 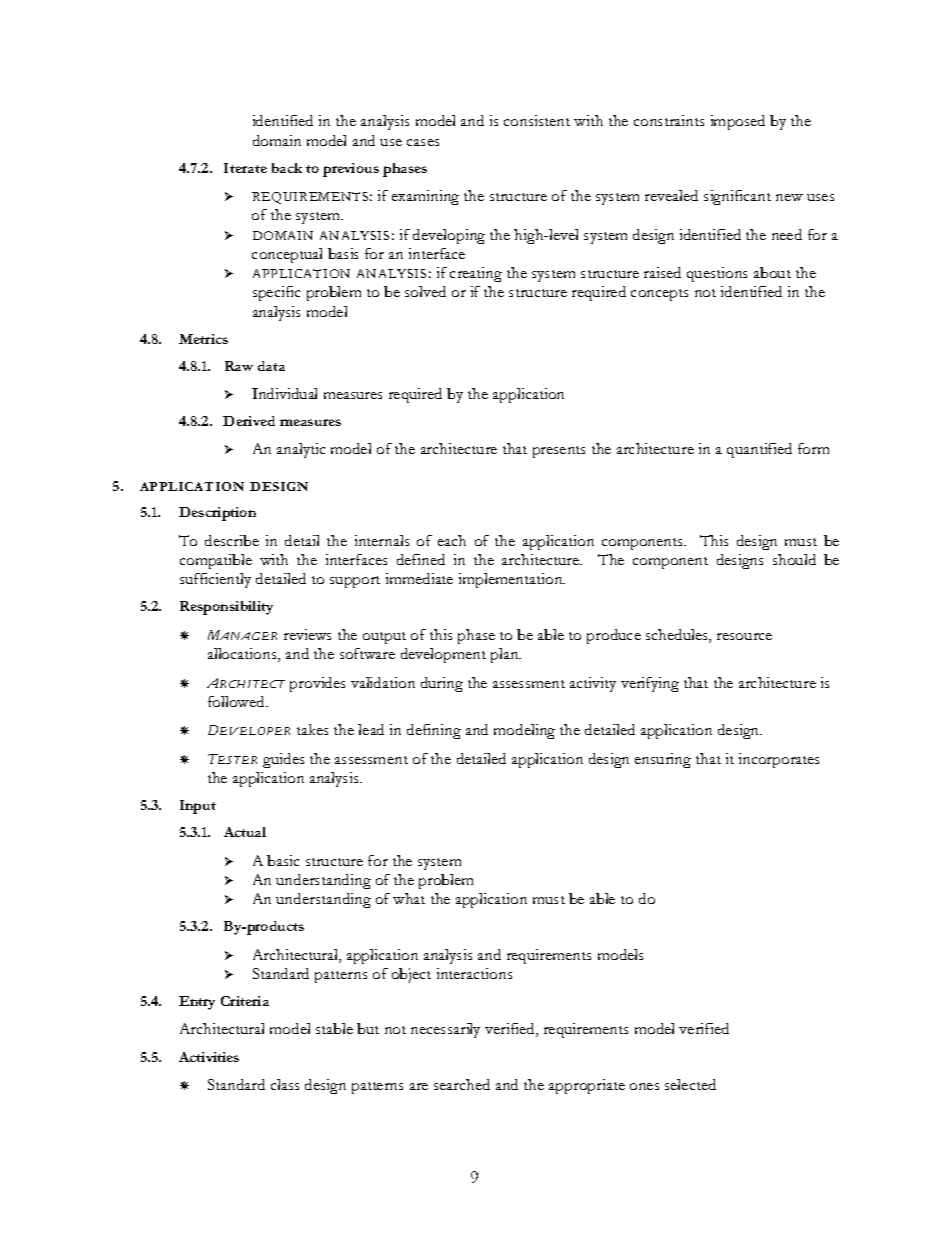 I want to click on searched, so click(x=462, y=1084).
